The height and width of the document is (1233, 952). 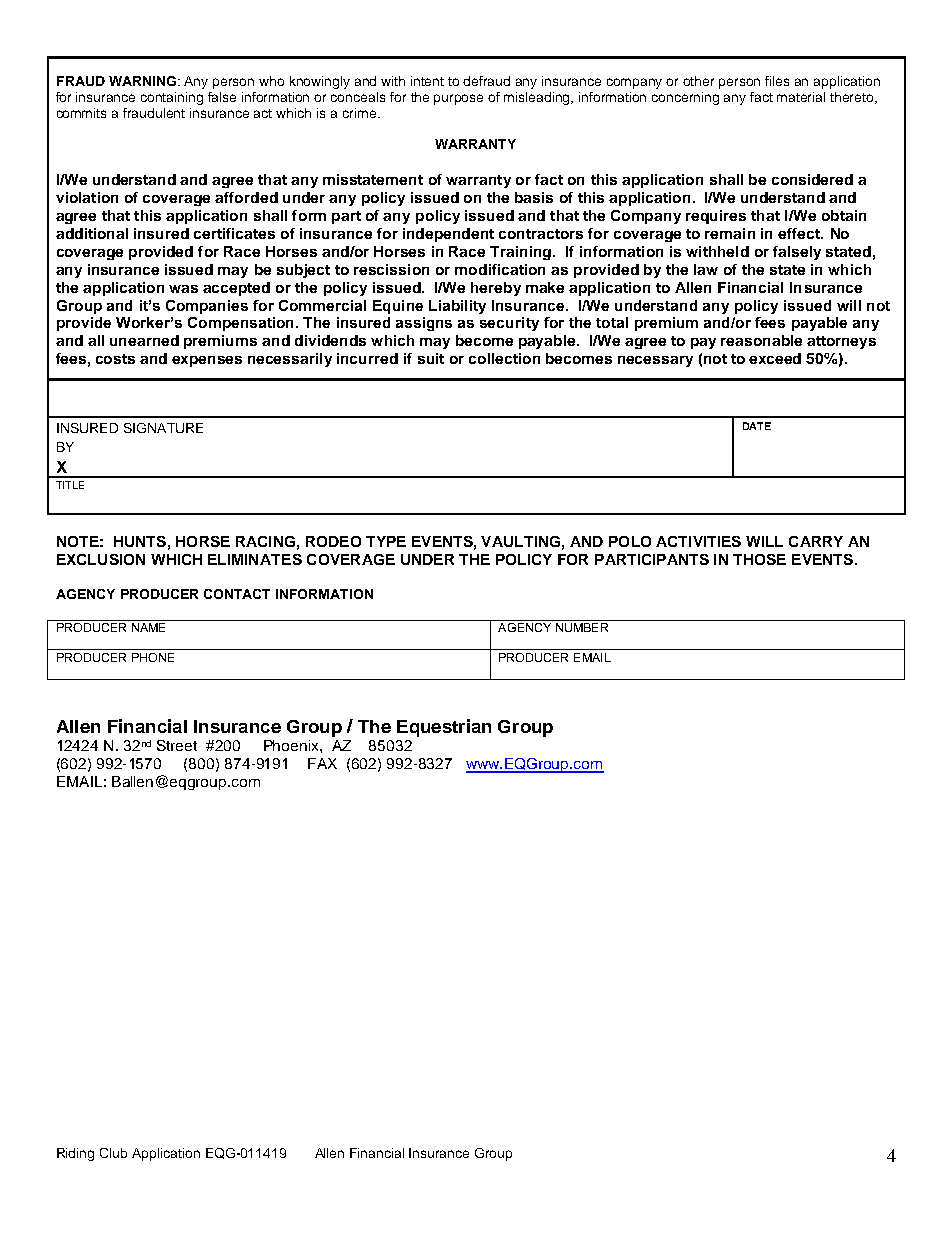 What do you see at coordinates (759, 559) in the document?
I see `THOSE` at bounding box center [759, 559].
